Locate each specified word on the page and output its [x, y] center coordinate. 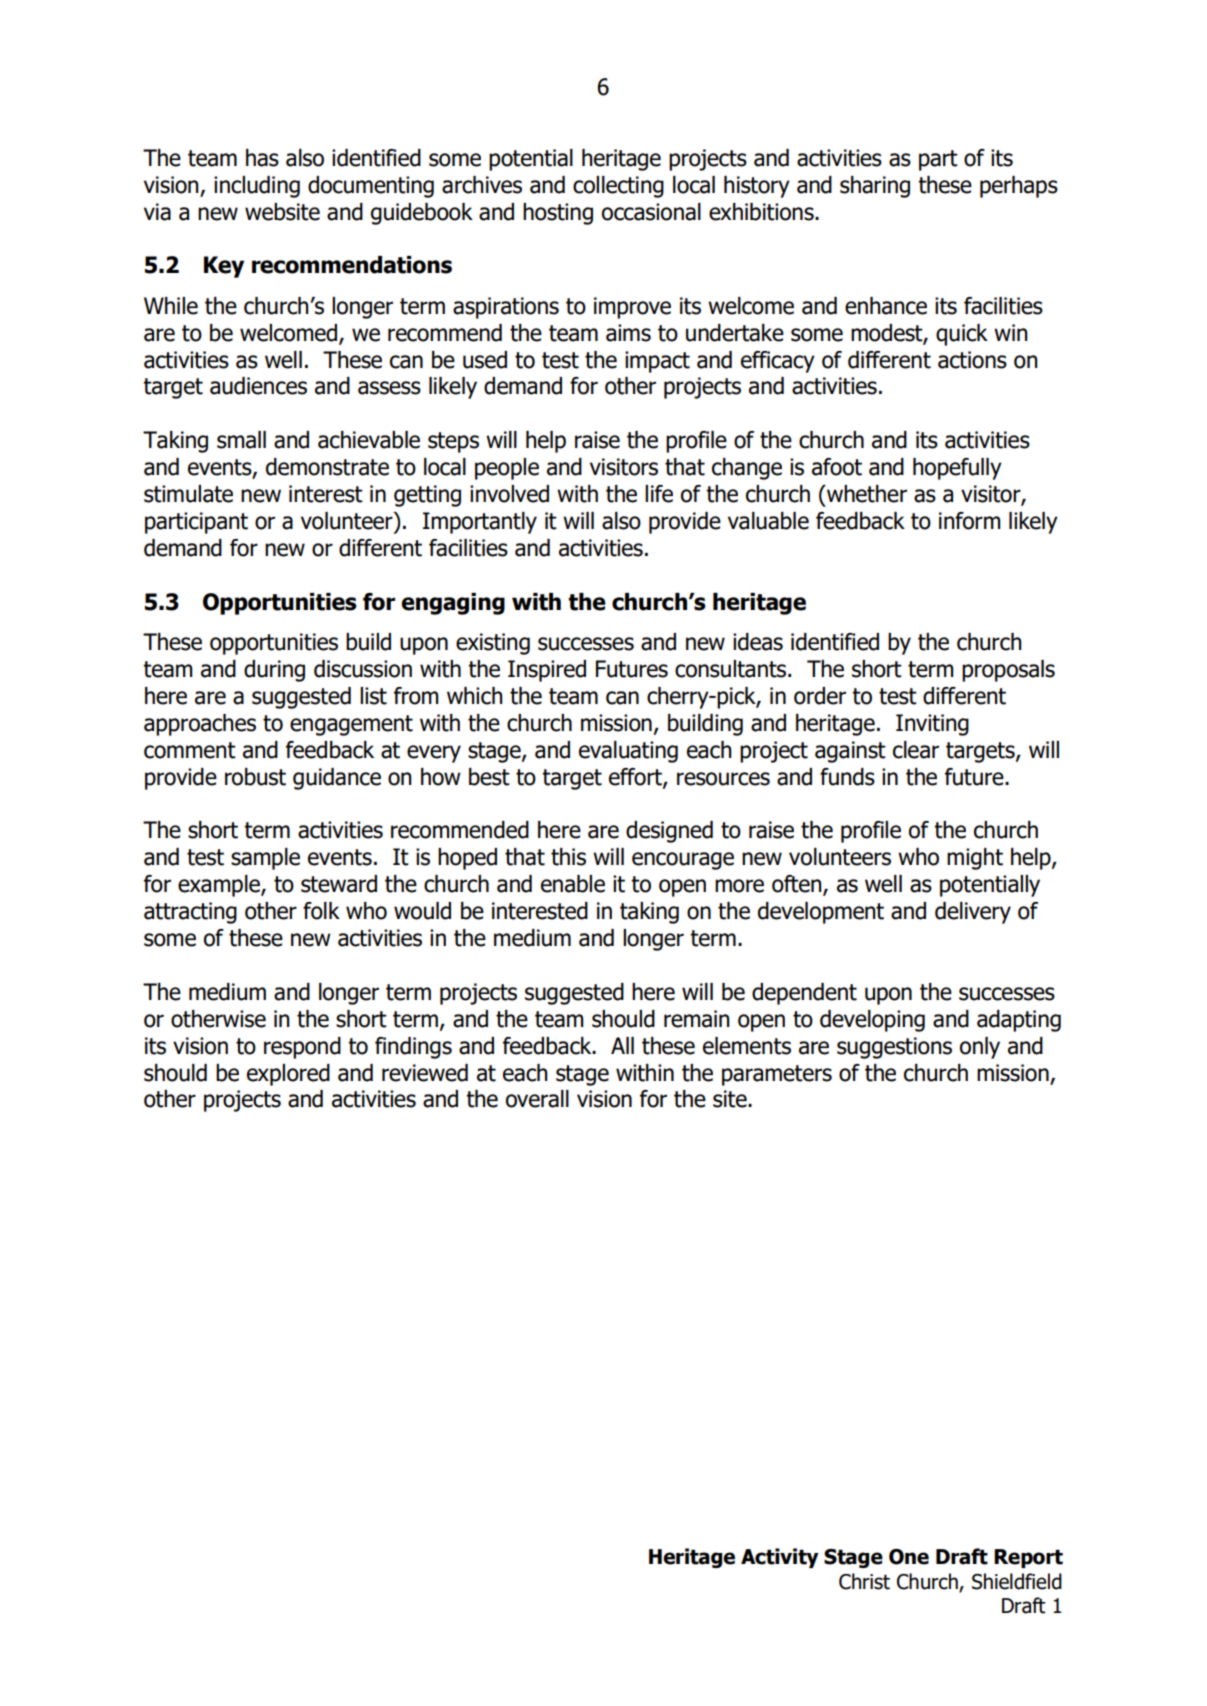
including [257, 187]
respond [302, 1048]
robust [255, 777]
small [241, 440]
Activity [780, 1558]
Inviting [932, 725]
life [659, 494]
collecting [618, 187]
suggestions [894, 1048]
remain [697, 1019]
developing [872, 1021]
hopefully [957, 469]
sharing [875, 187]
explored [288, 1075]
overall [537, 1099]
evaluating [628, 752]
